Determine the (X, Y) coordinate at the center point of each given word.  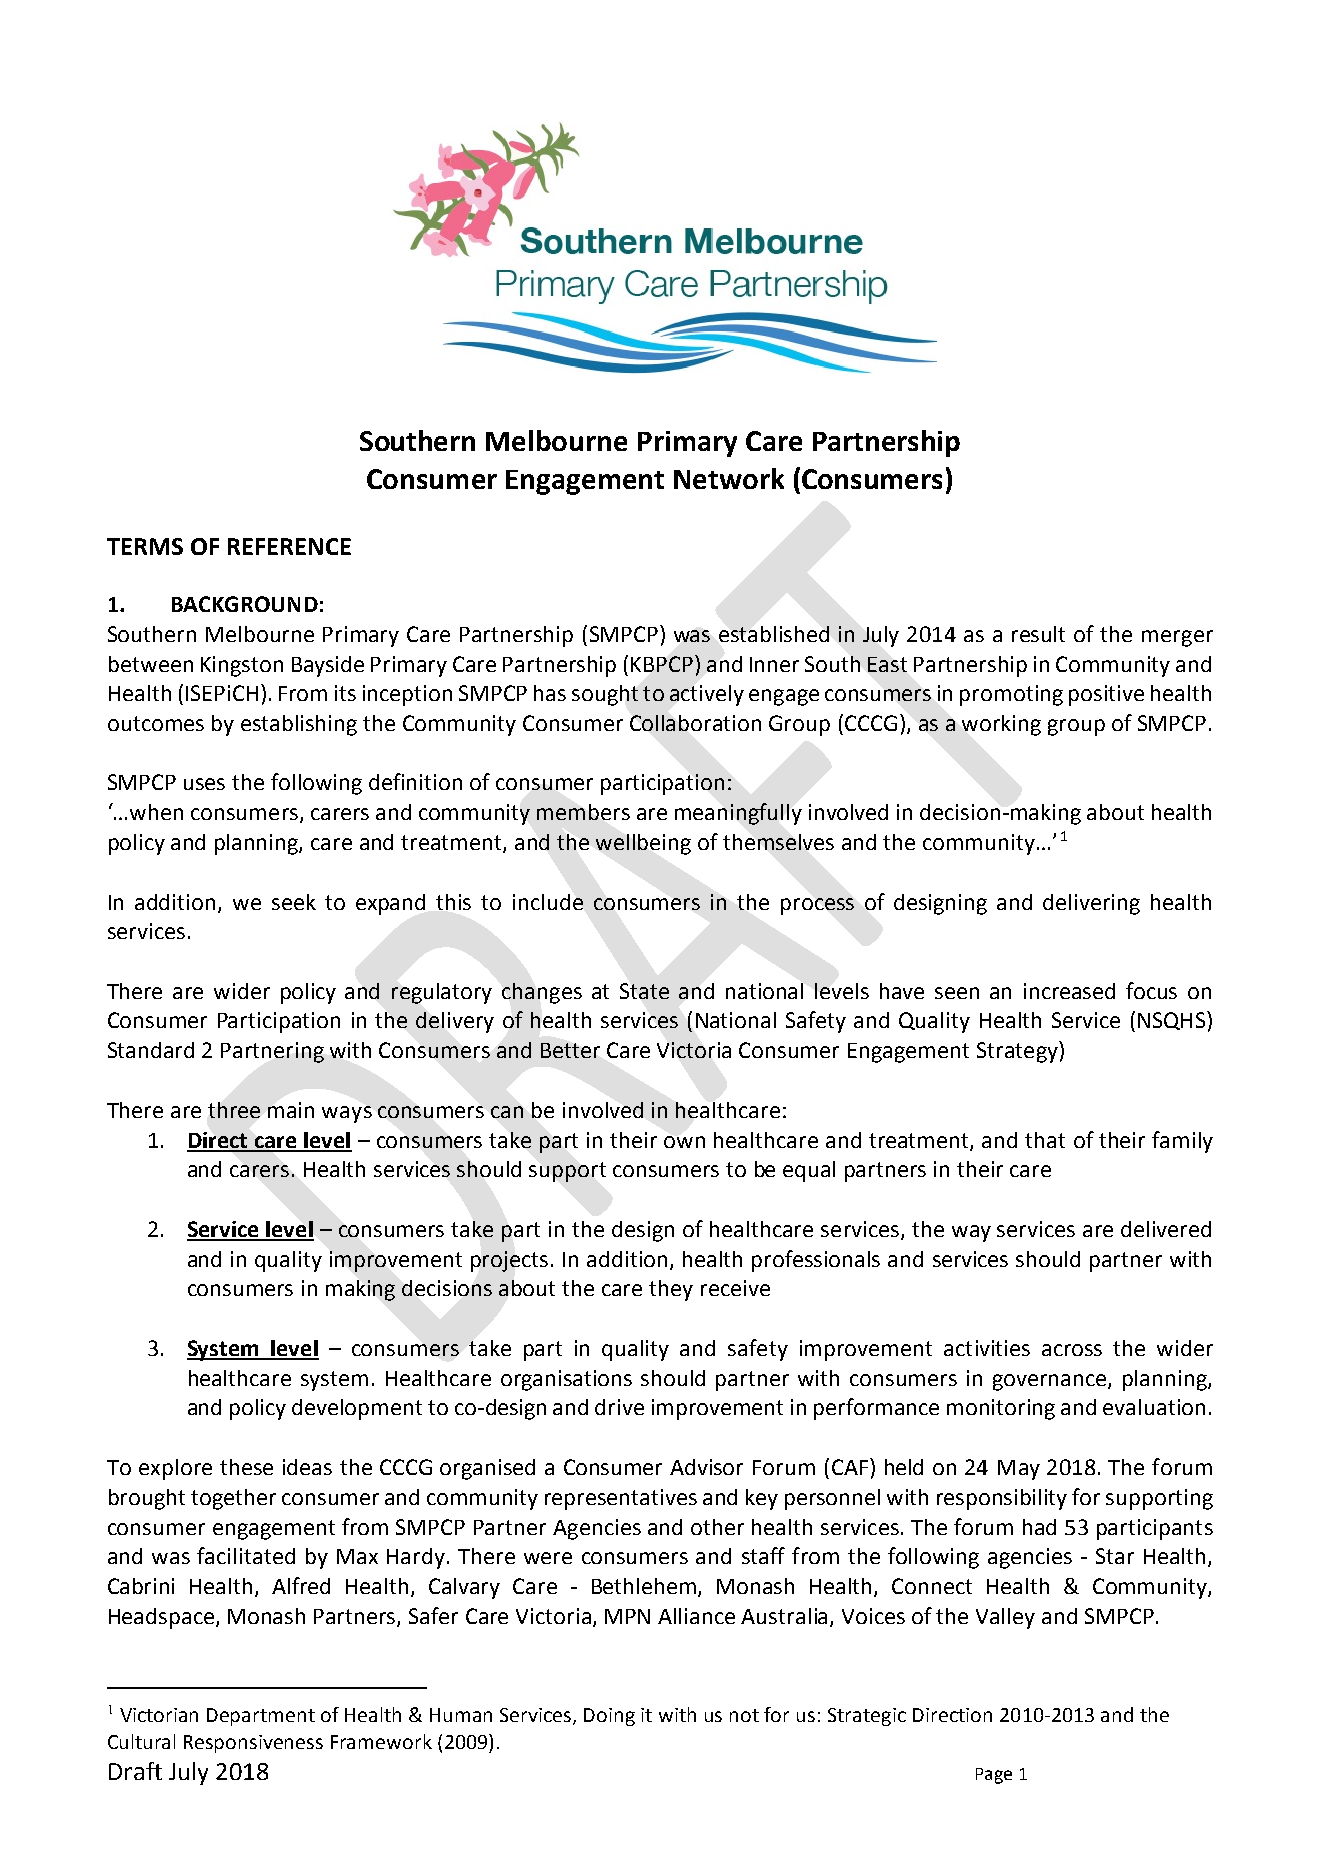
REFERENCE (289, 546)
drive (619, 1407)
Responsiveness (253, 1744)
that (1045, 1140)
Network (729, 478)
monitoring (1001, 1409)
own (684, 1142)
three (234, 1110)
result (1038, 634)
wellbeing (643, 844)
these (246, 1467)
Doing (609, 1717)
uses (204, 784)
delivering (1091, 904)
